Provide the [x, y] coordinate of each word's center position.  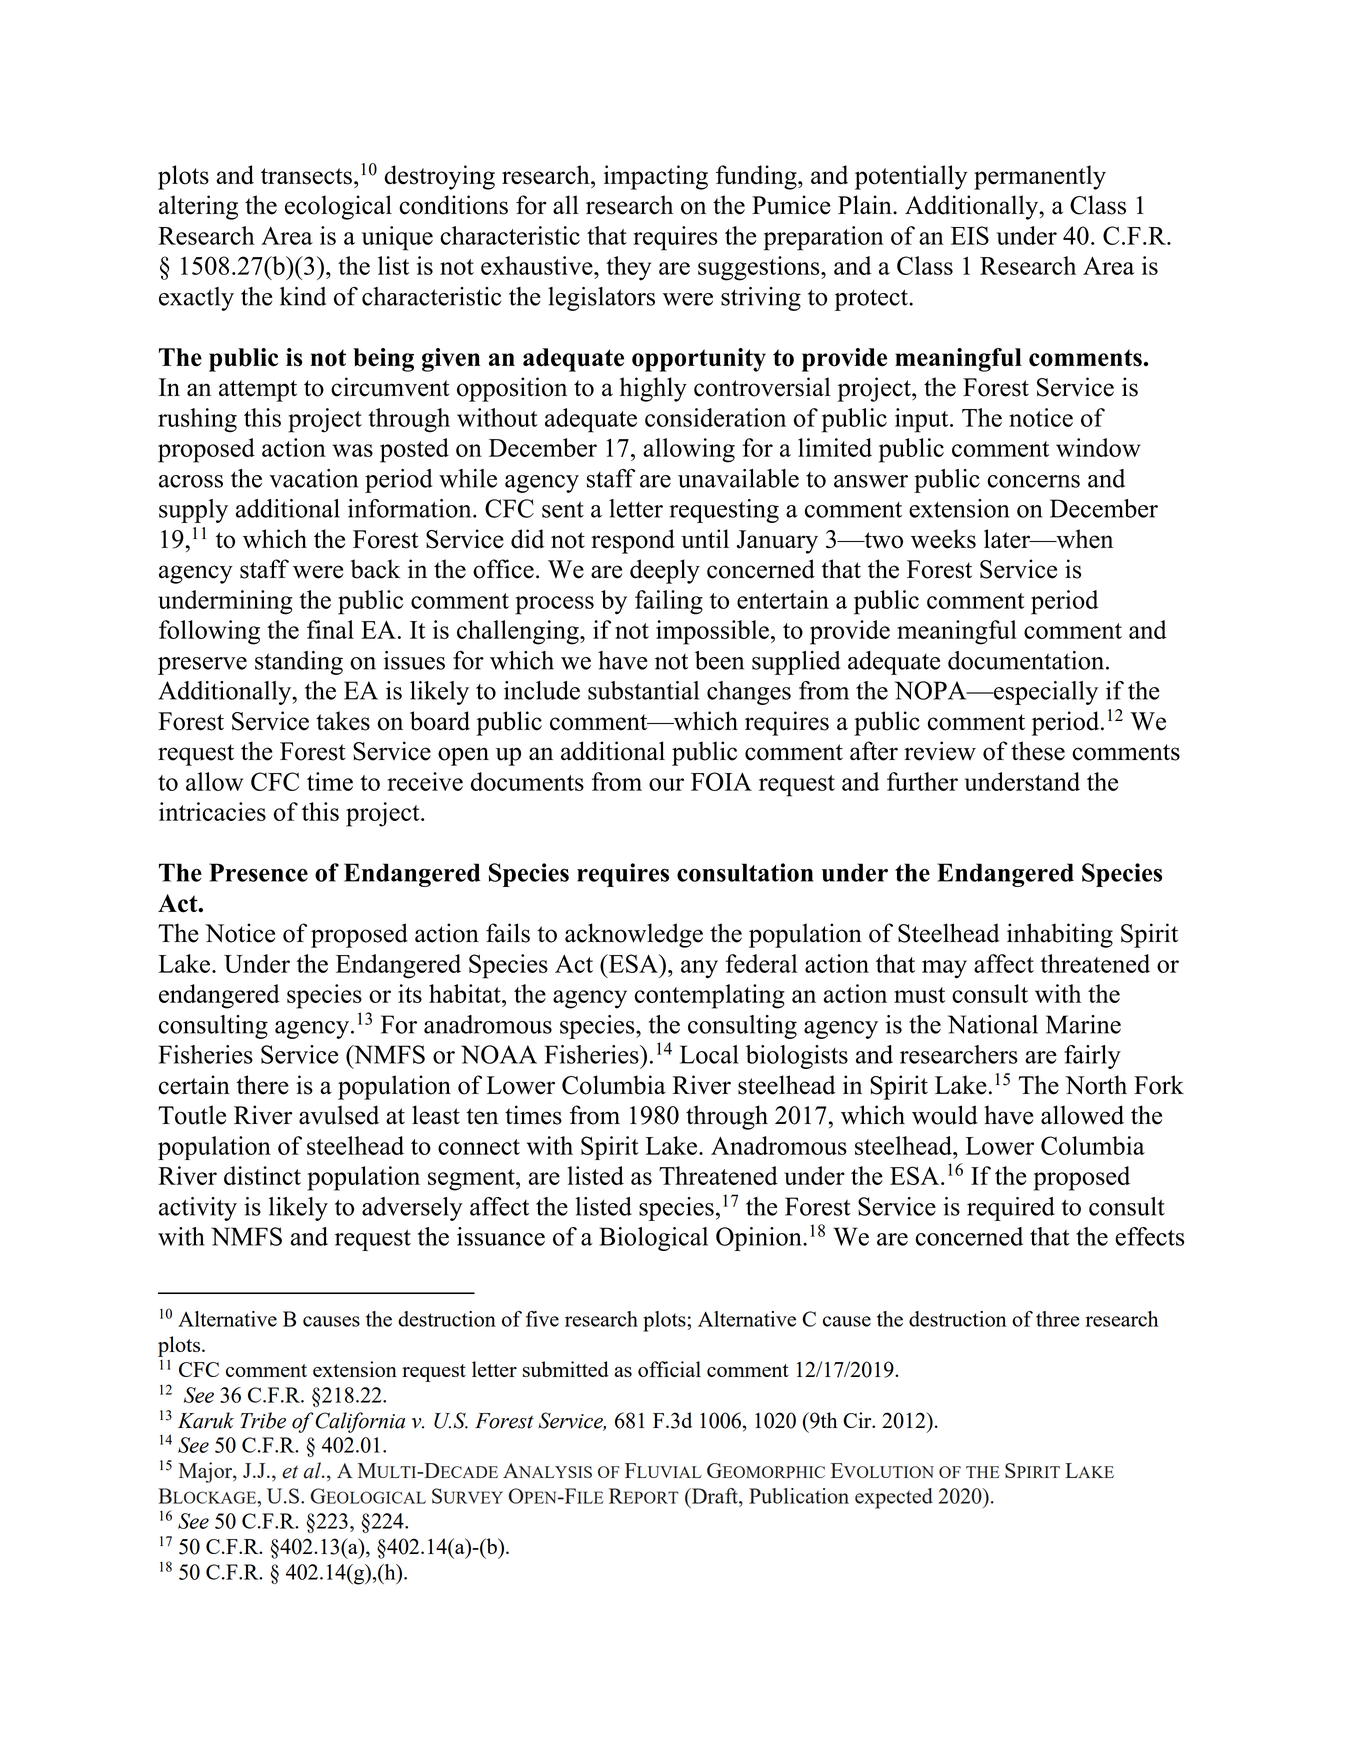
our [666, 784]
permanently [1040, 177]
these [1038, 751]
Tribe [263, 1420]
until [705, 539]
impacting [656, 177]
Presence [258, 872]
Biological [653, 1239]
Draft [714, 1496]
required [1011, 1209]
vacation [313, 478]
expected [894, 1498]
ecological [338, 207]
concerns [1033, 481]
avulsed [339, 1115]
